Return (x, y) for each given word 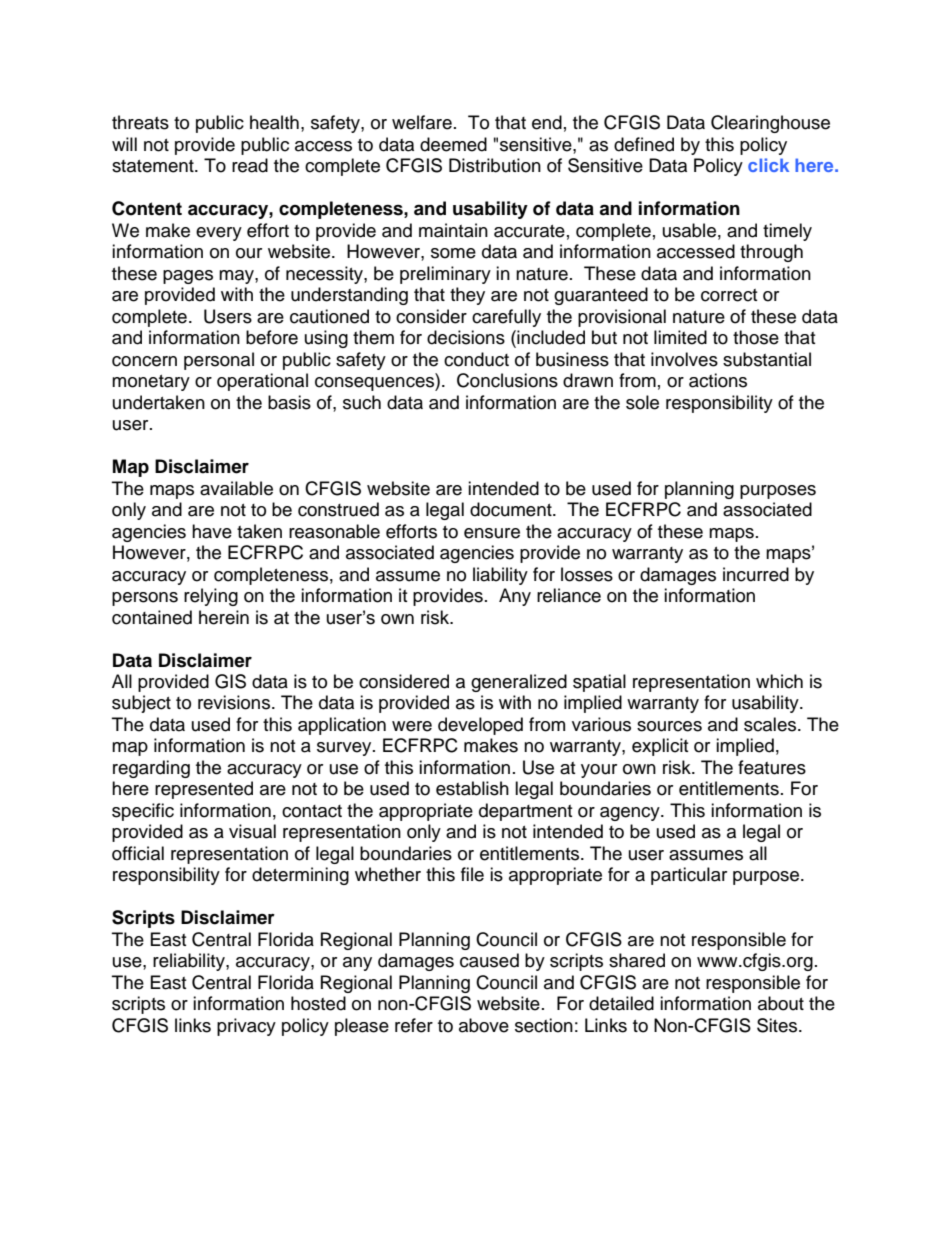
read (250, 165)
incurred (756, 574)
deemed (453, 144)
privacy (246, 1027)
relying (211, 597)
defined (644, 144)
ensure (492, 533)
